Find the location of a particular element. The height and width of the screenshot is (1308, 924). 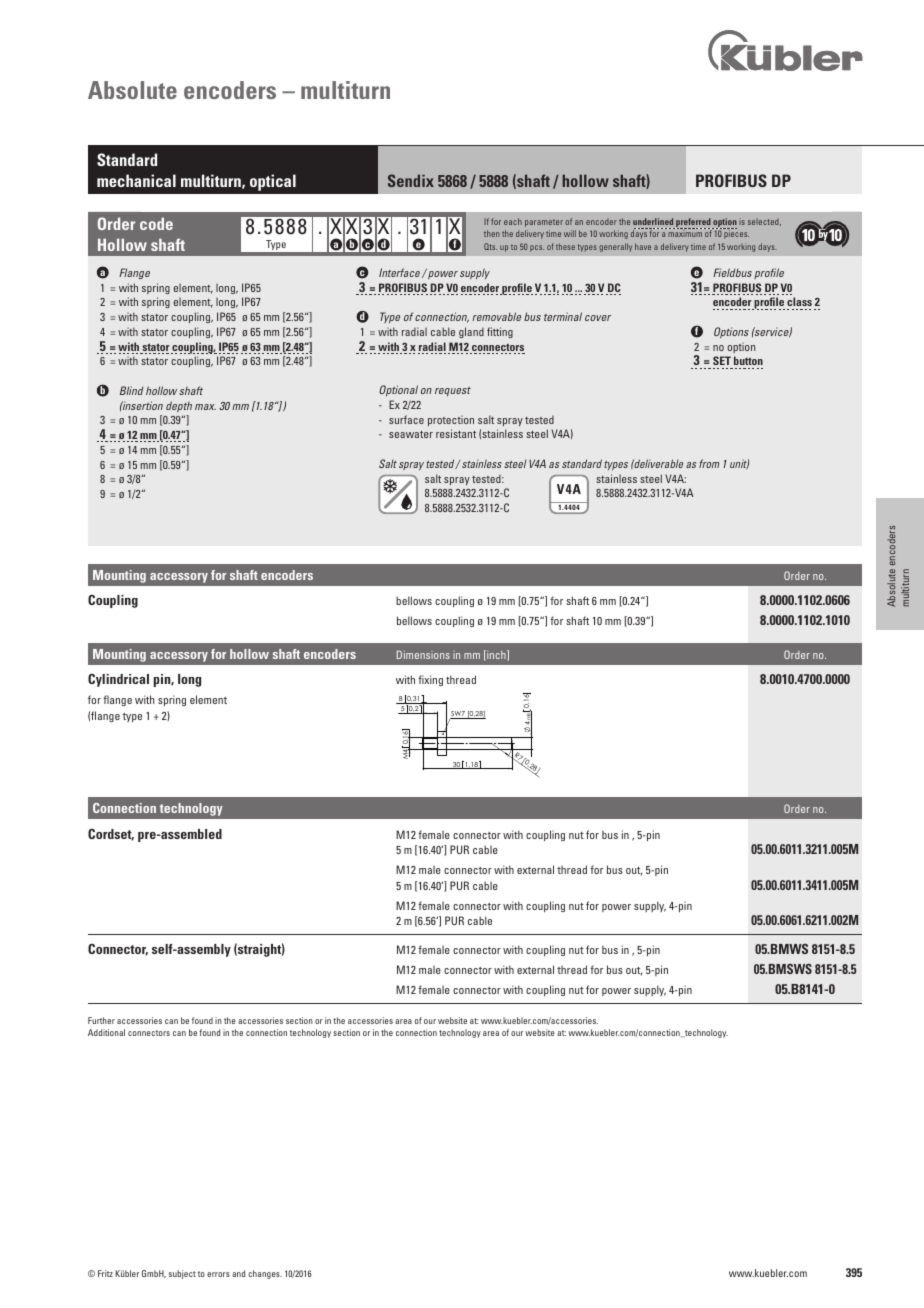

fixing is located at coordinates (430, 680).
